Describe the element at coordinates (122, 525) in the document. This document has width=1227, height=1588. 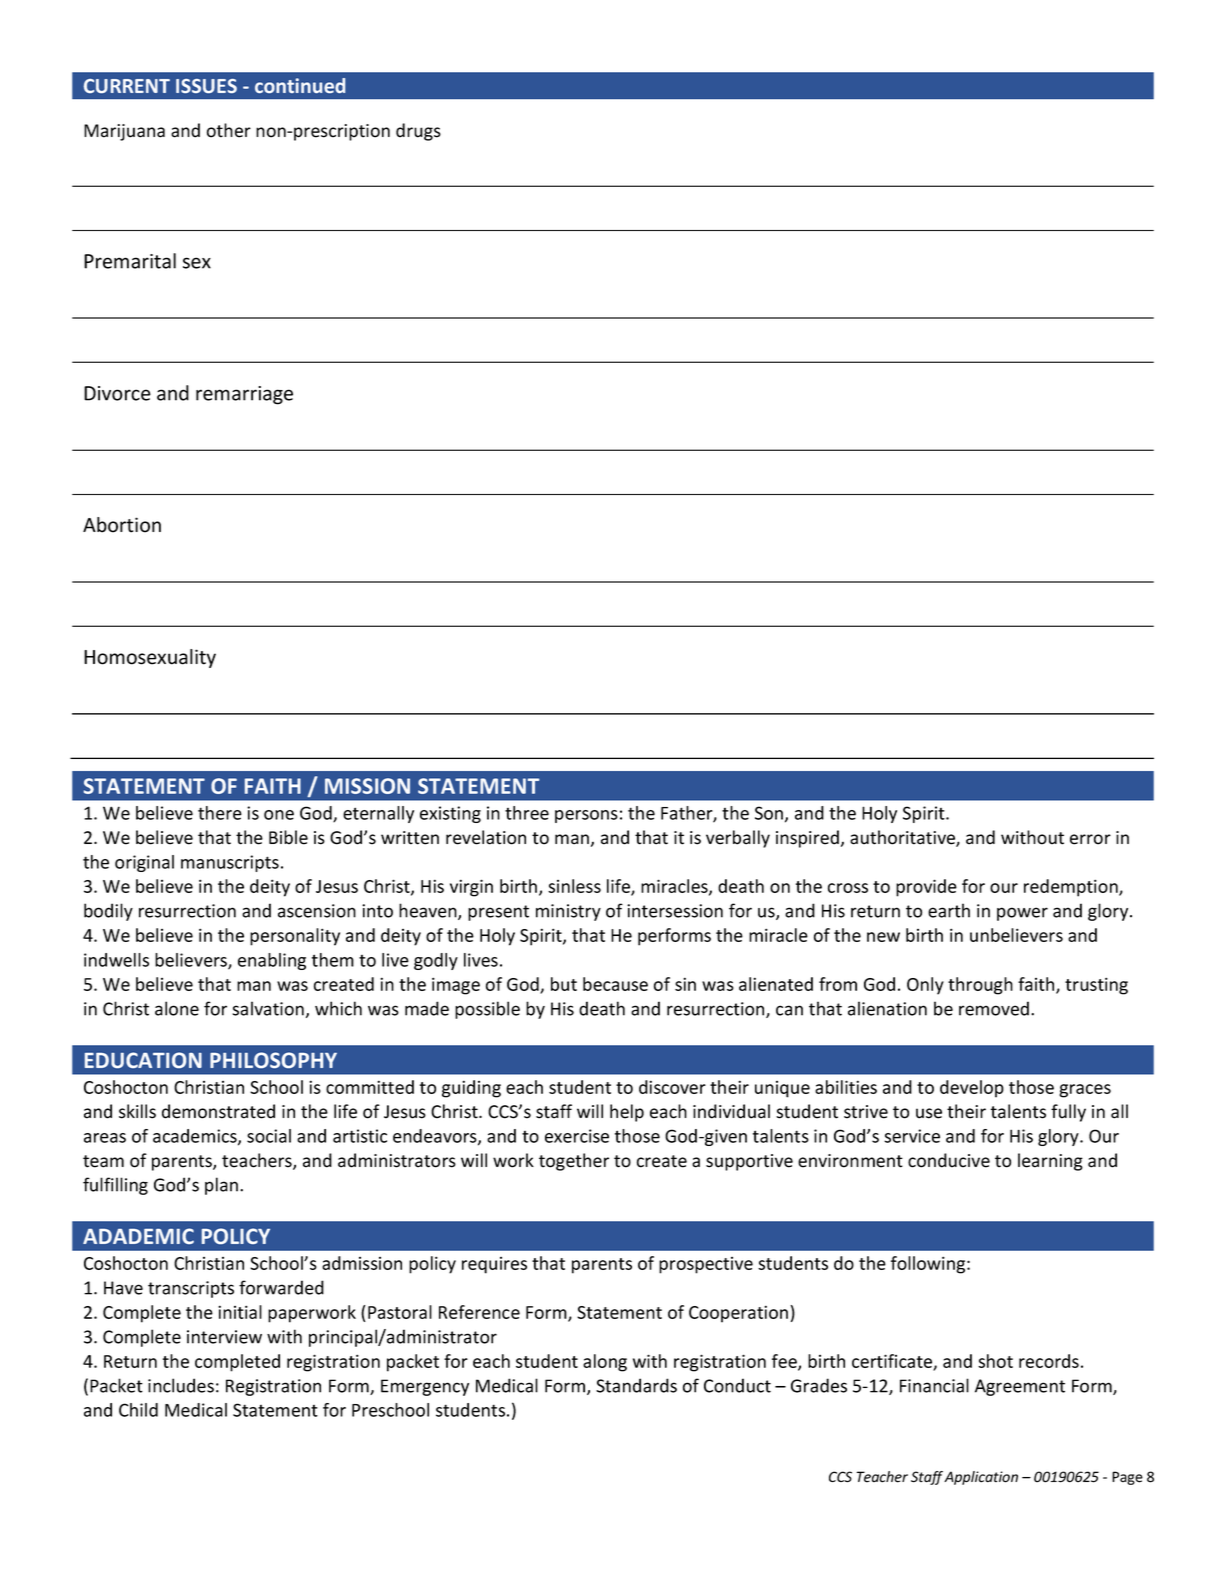
I see `Abortion` at that location.
